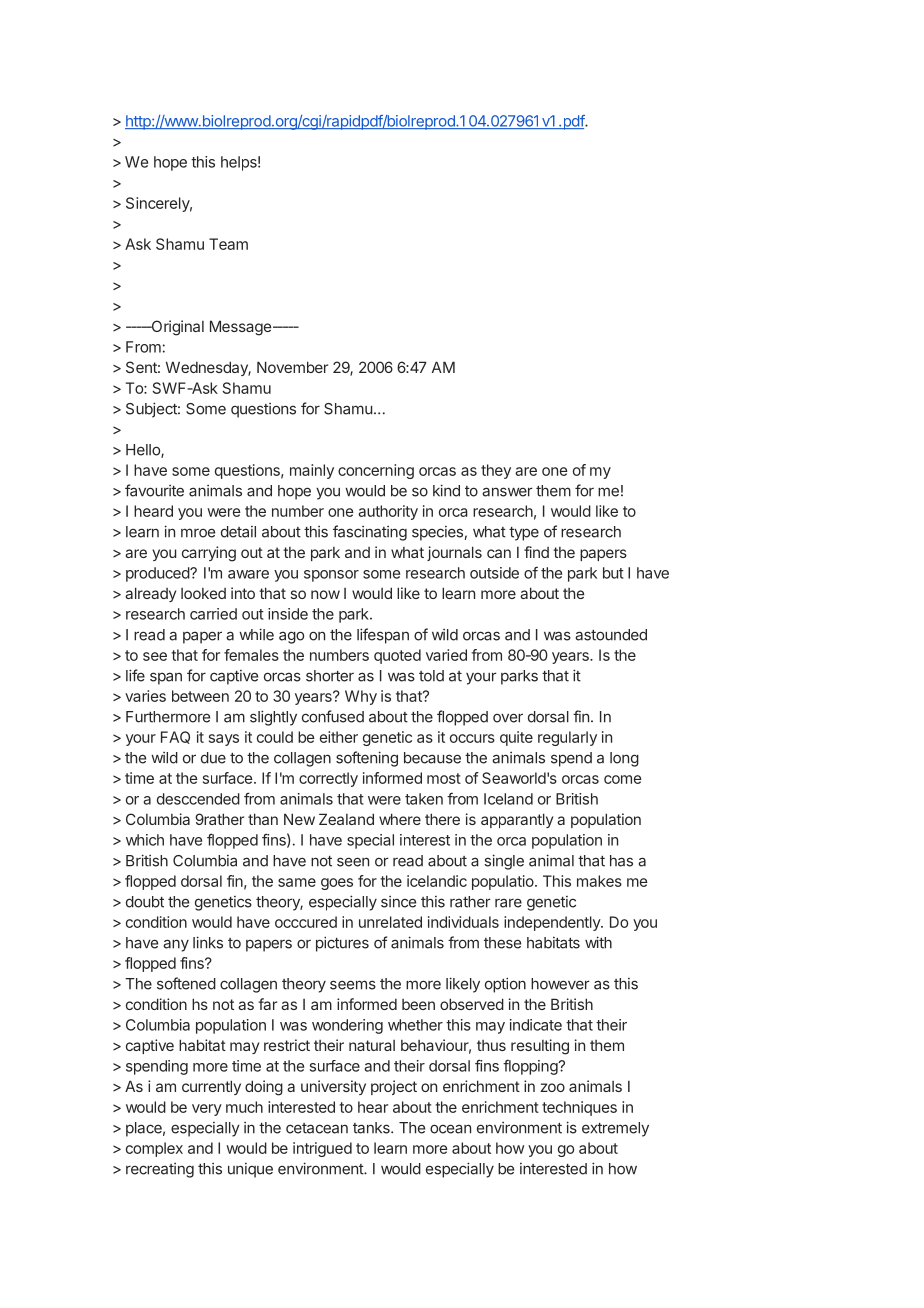 The width and height of the document is (924, 1308). I want to click on regularly, so click(567, 738).
